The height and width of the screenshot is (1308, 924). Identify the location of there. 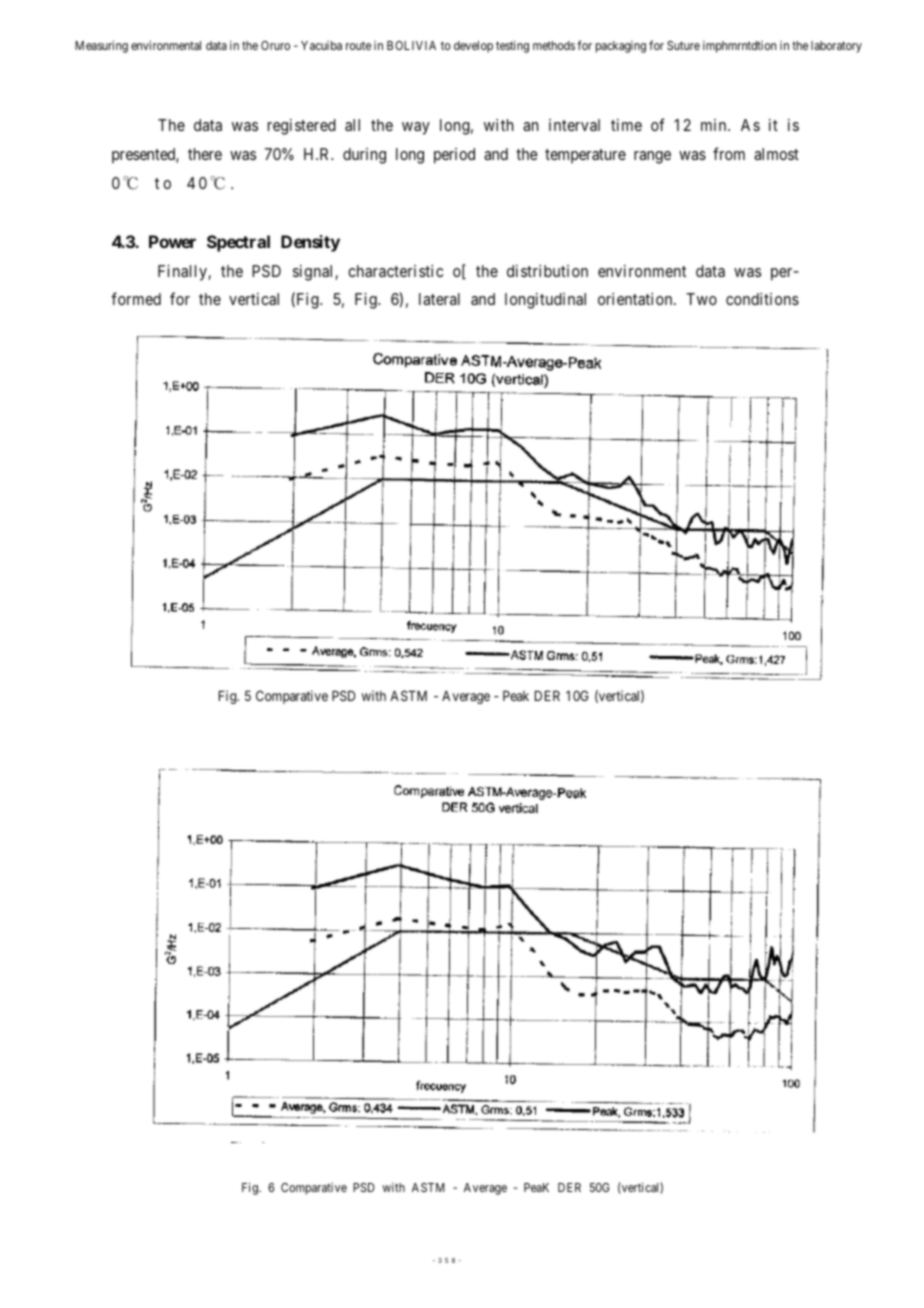
(205, 154).
